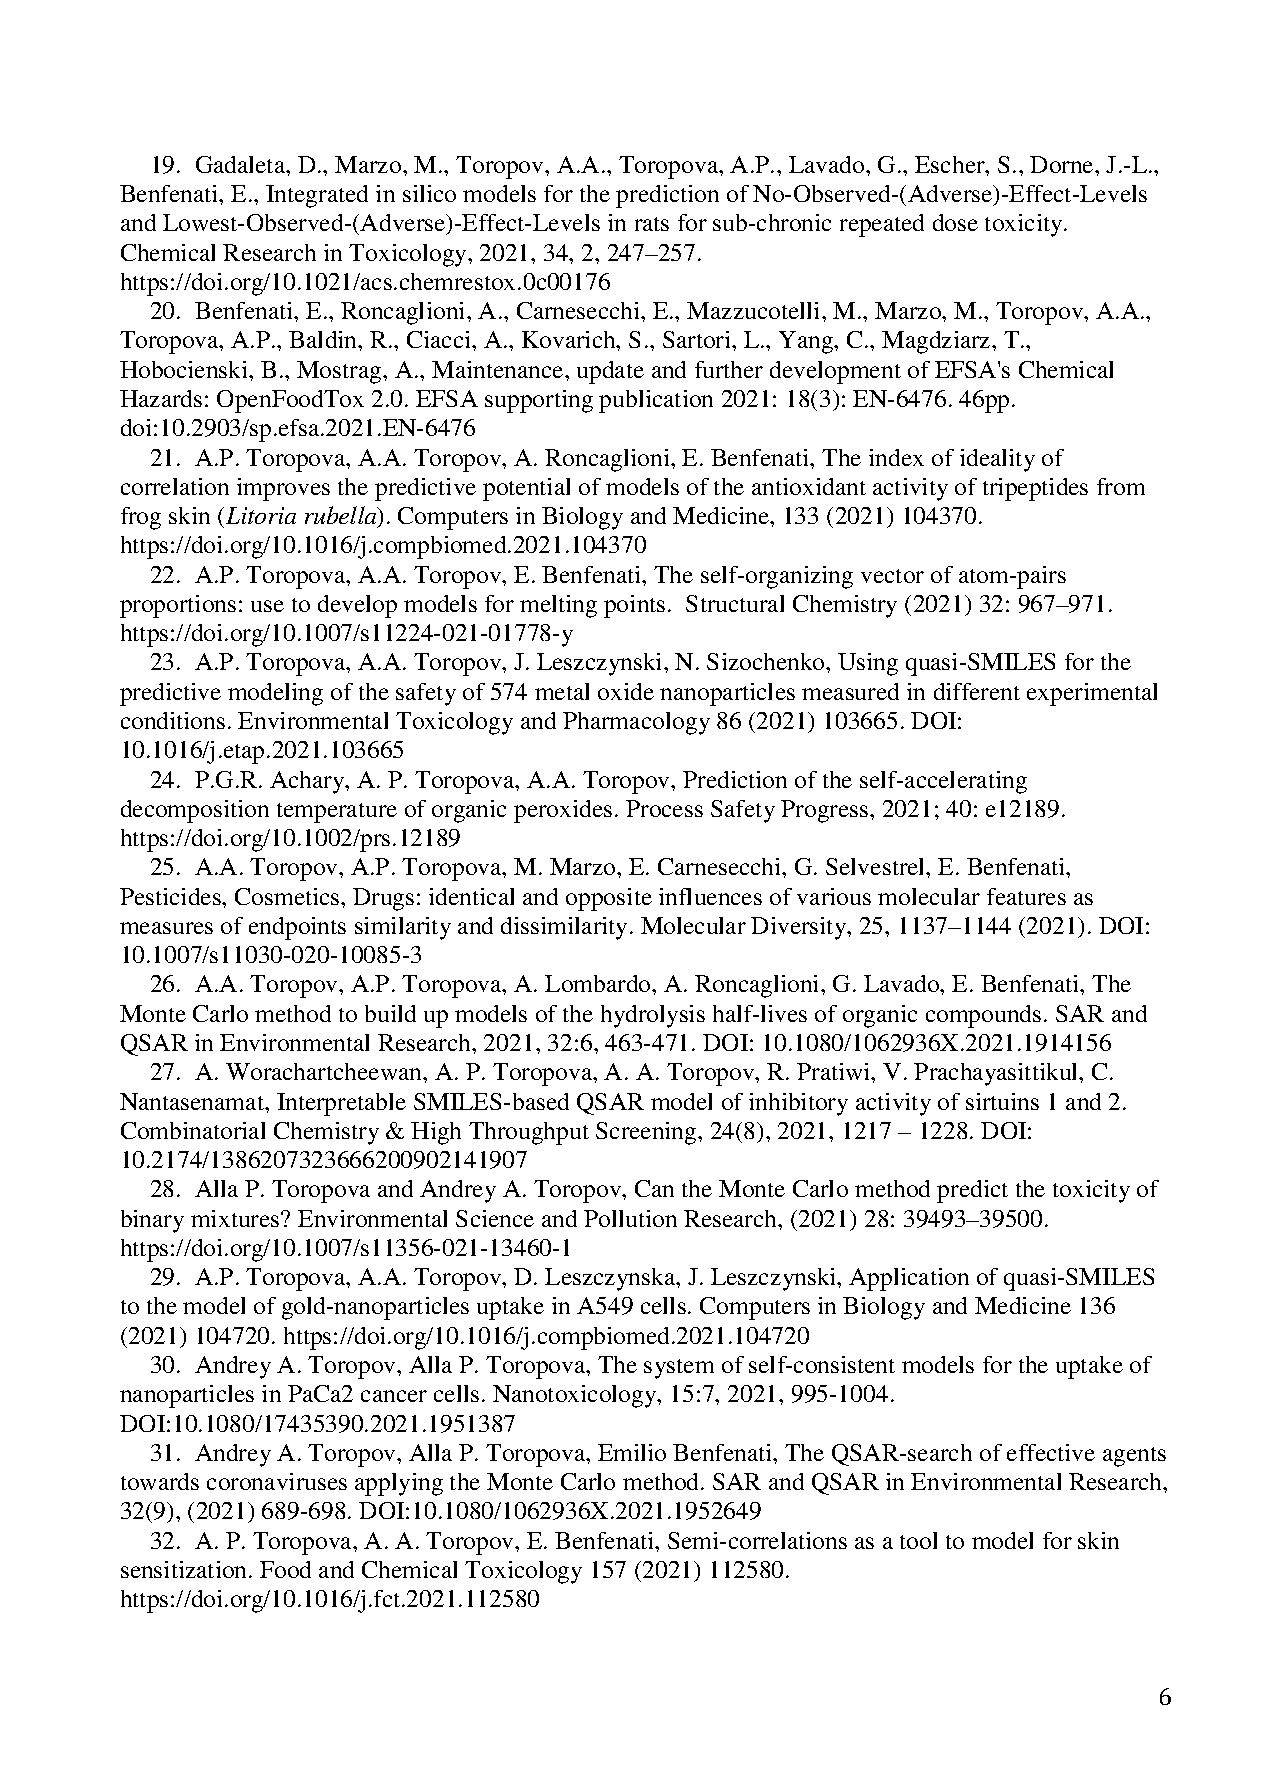  Describe the element at coordinates (288, 896) in the screenshot. I see `Cosmetics` at that location.
